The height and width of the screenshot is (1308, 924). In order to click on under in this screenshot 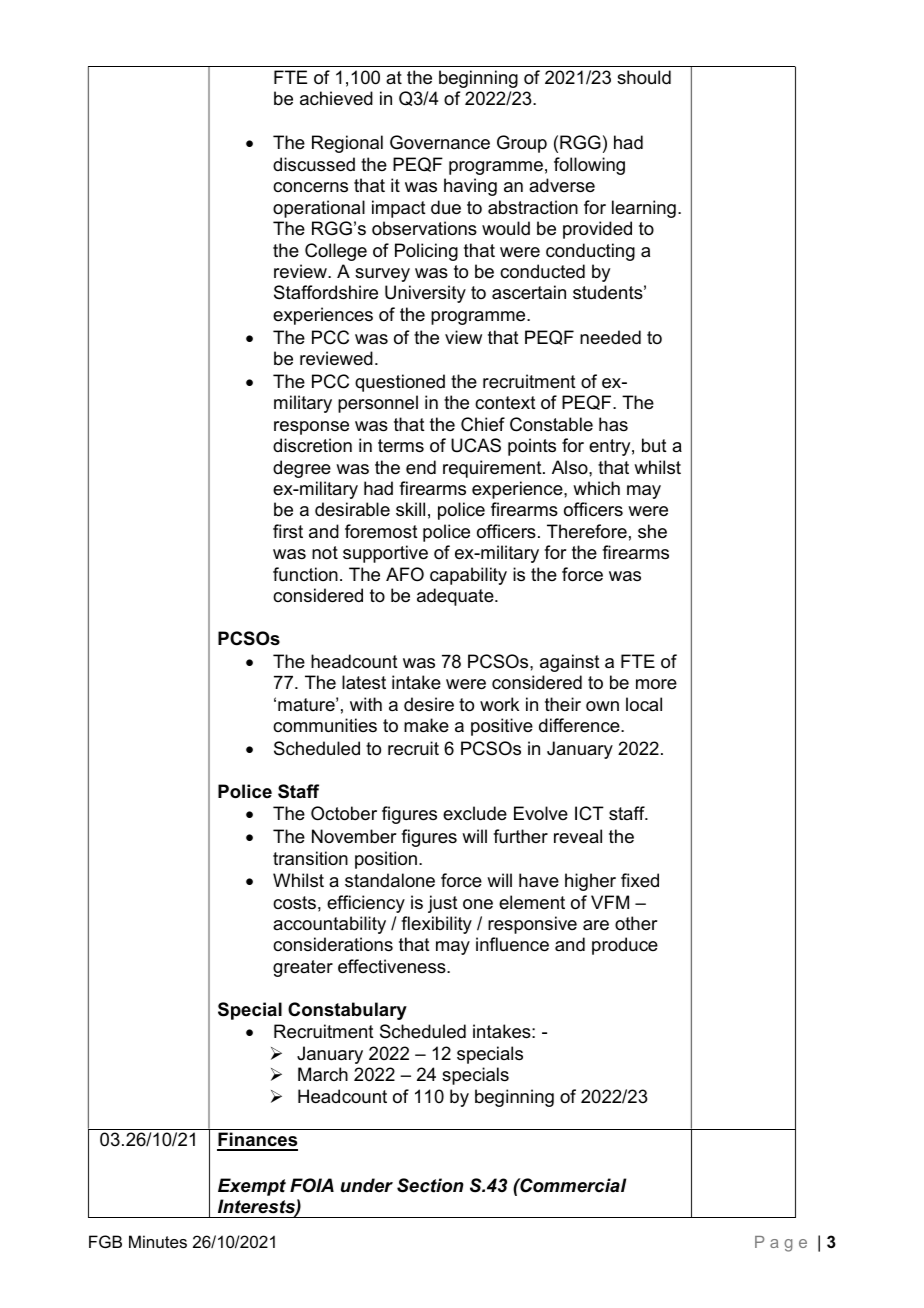, I will do `click(367, 1185)`.
